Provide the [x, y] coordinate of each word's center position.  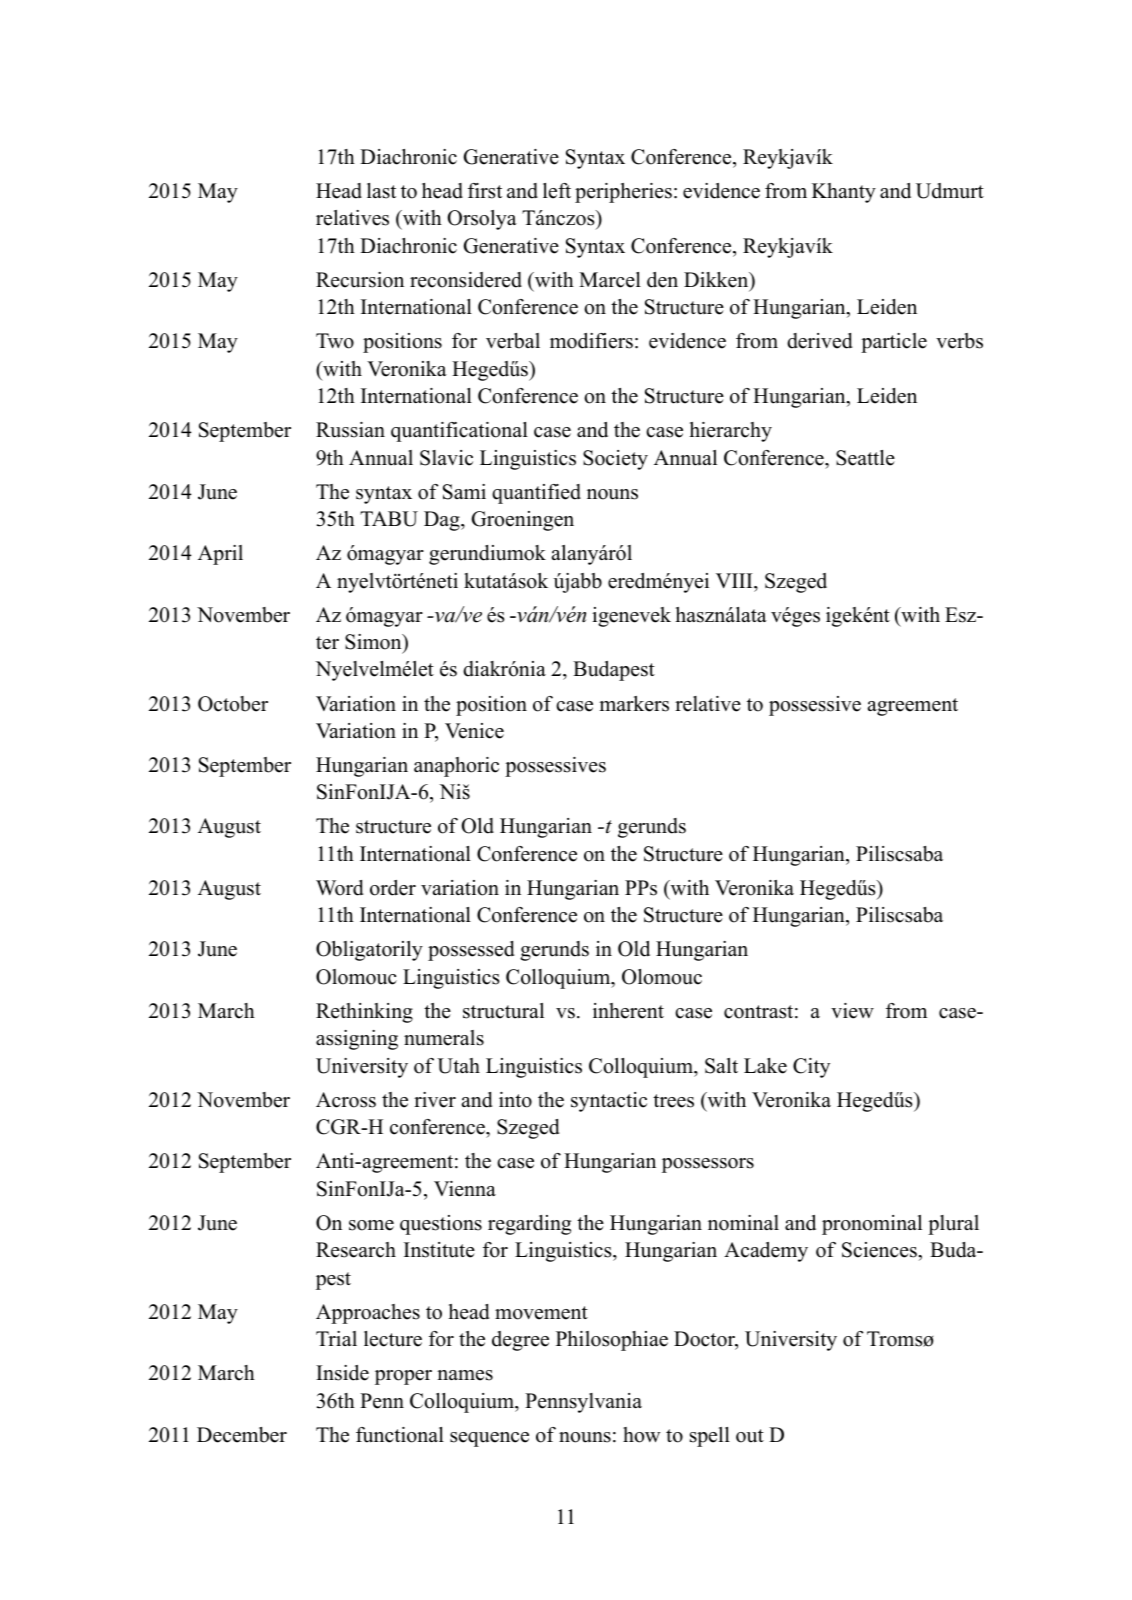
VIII [735, 580]
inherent [628, 1011]
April [220, 555]
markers [634, 704]
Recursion [360, 280]
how [641, 1435]
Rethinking [364, 1013]
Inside [342, 1373]
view [852, 1011]
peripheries [623, 193]
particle [894, 343]
